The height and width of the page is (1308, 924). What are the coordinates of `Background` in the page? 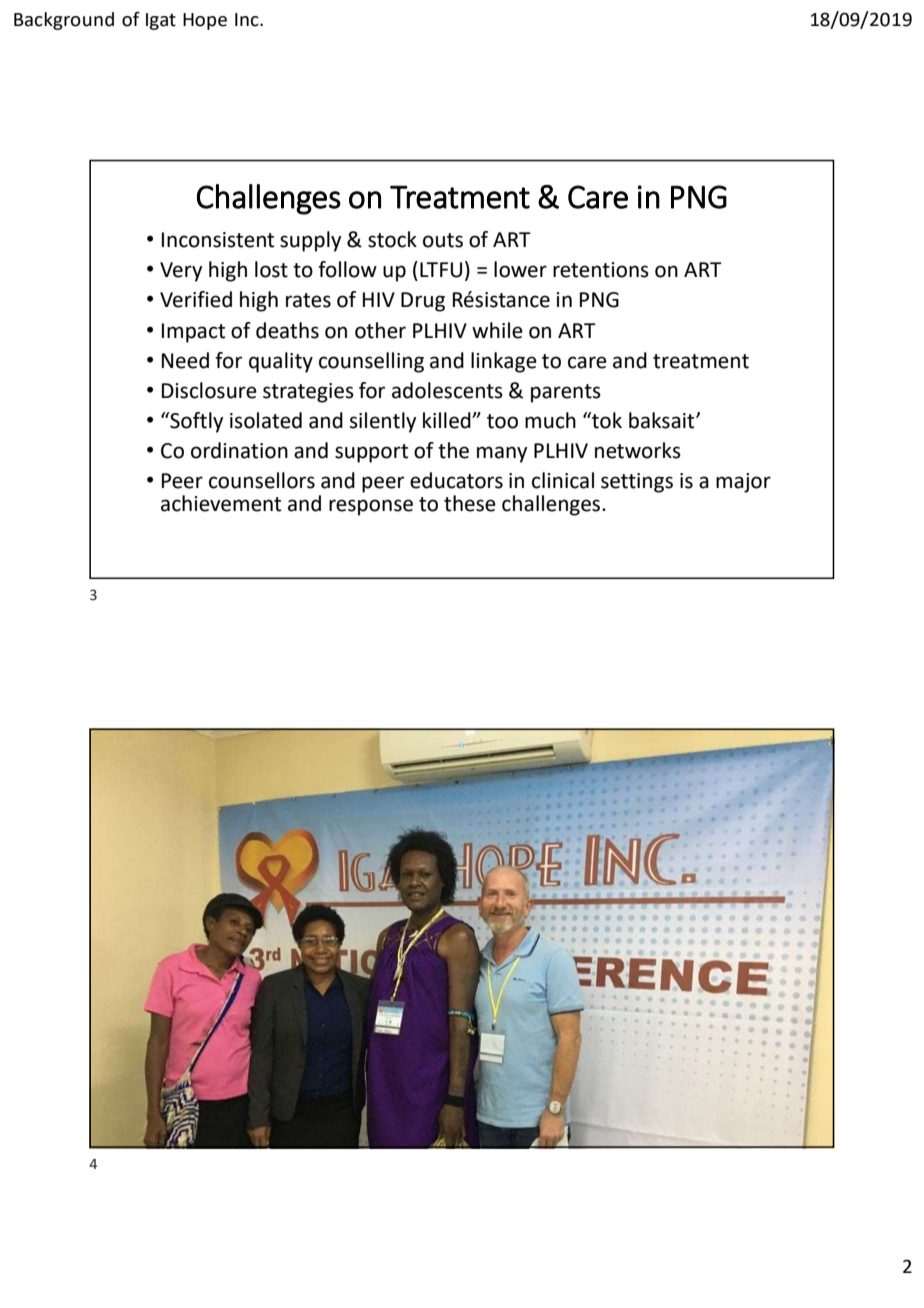 It's located at (64, 21).
